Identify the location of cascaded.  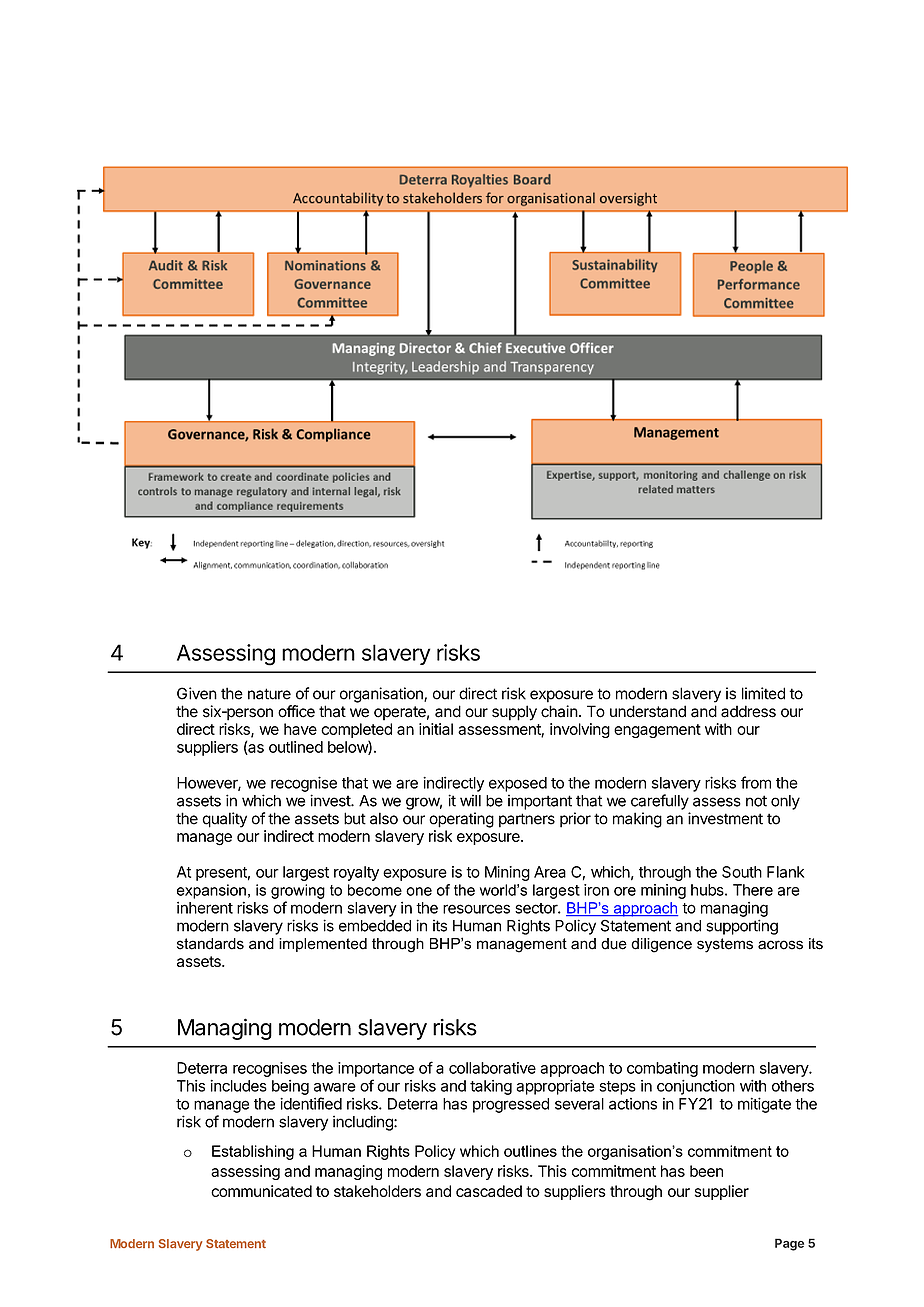
(489, 1191).
